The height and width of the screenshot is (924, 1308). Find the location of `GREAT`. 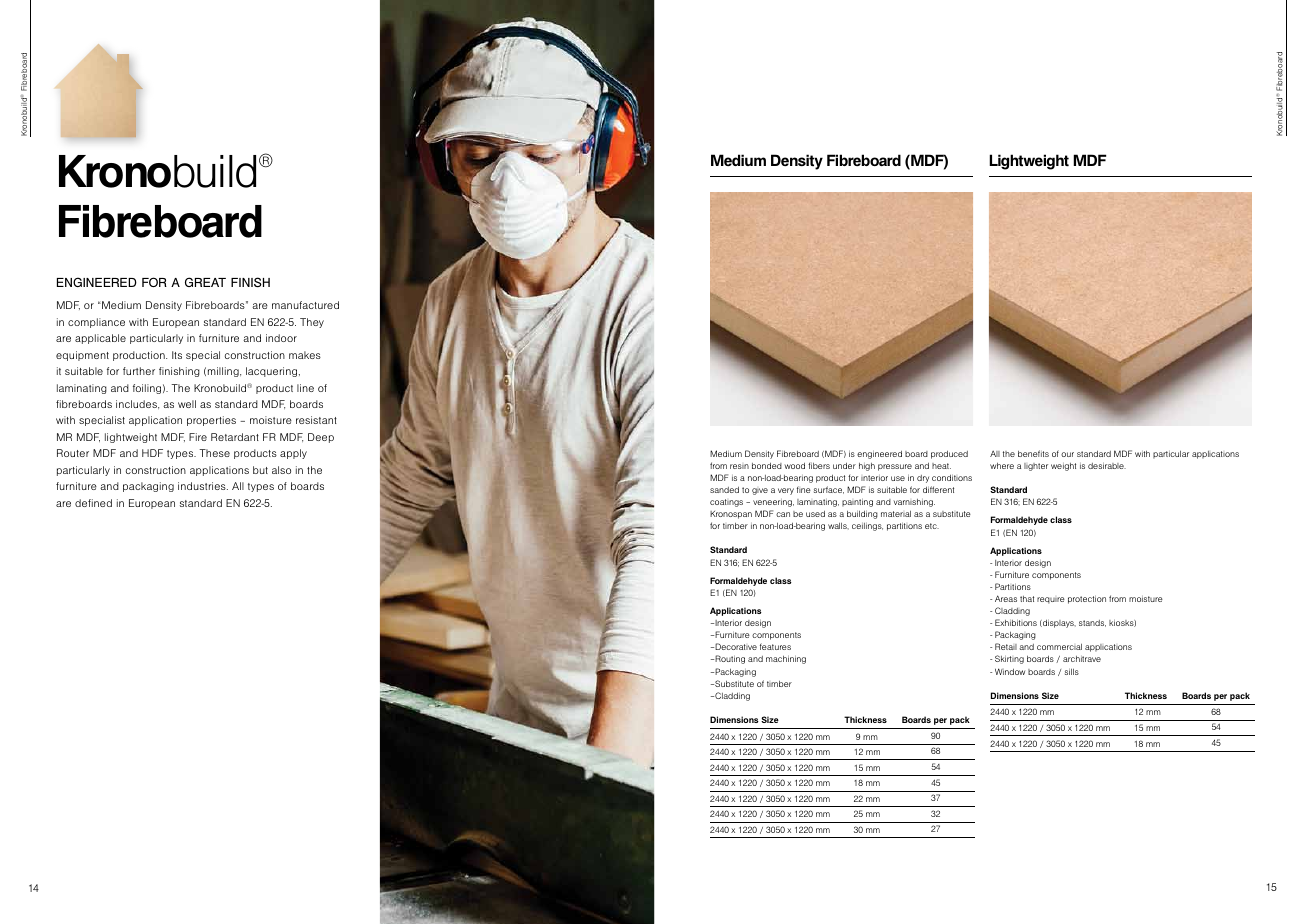

GREAT is located at coordinates (205, 282).
